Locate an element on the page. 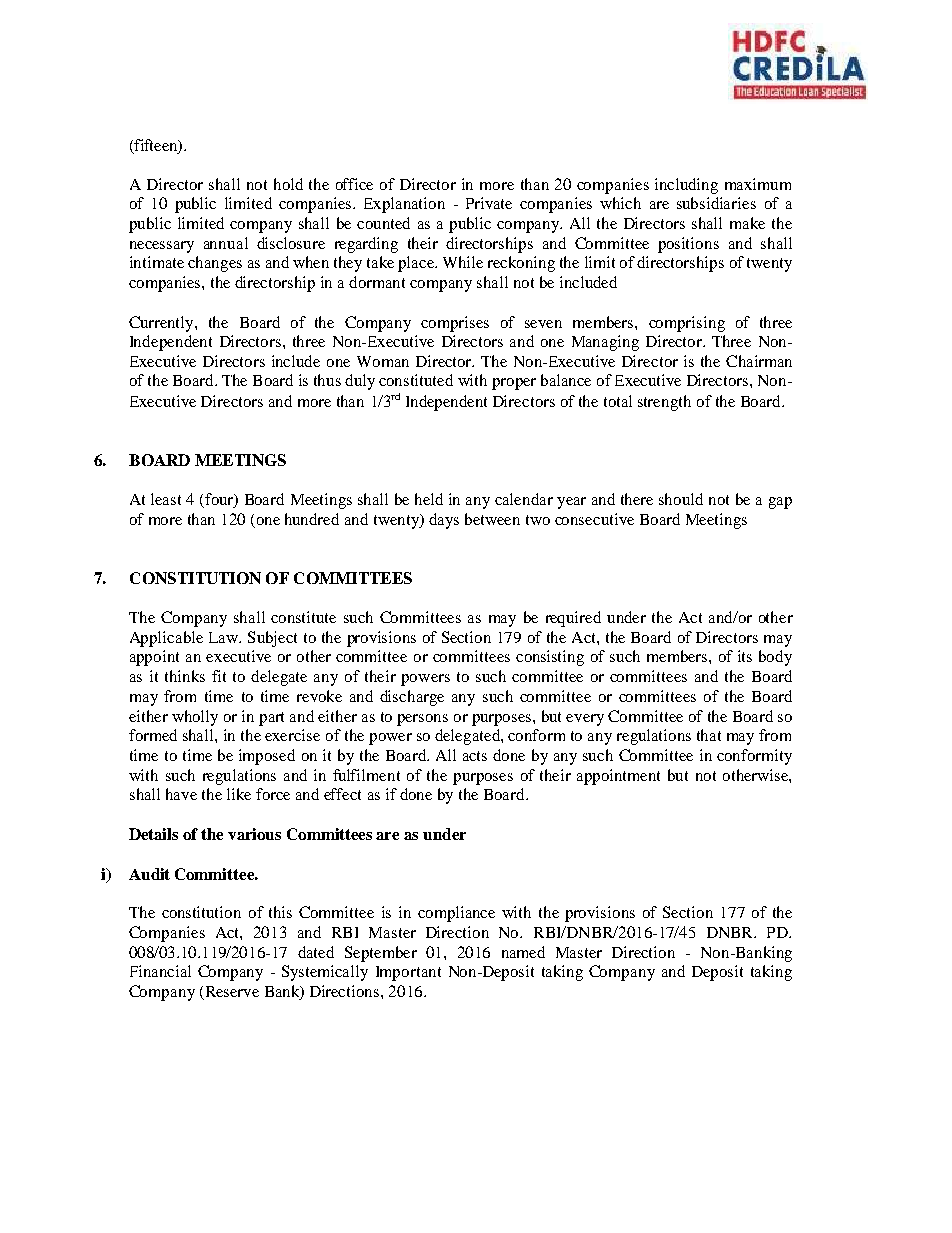  subsidiaries is located at coordinates (716, 203).
